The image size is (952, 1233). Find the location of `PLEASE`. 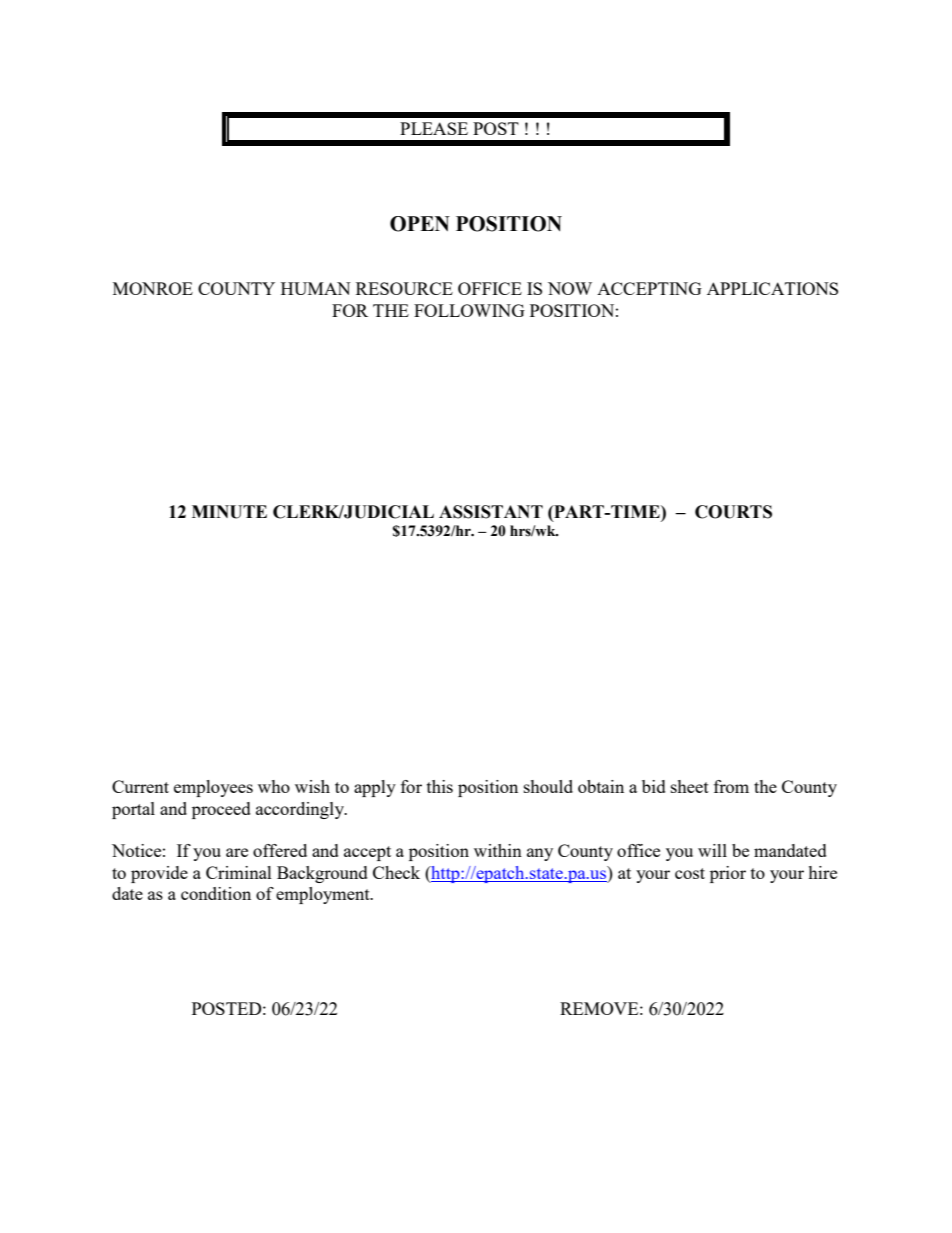

PLEASE is located at coordinates (434, 128).
